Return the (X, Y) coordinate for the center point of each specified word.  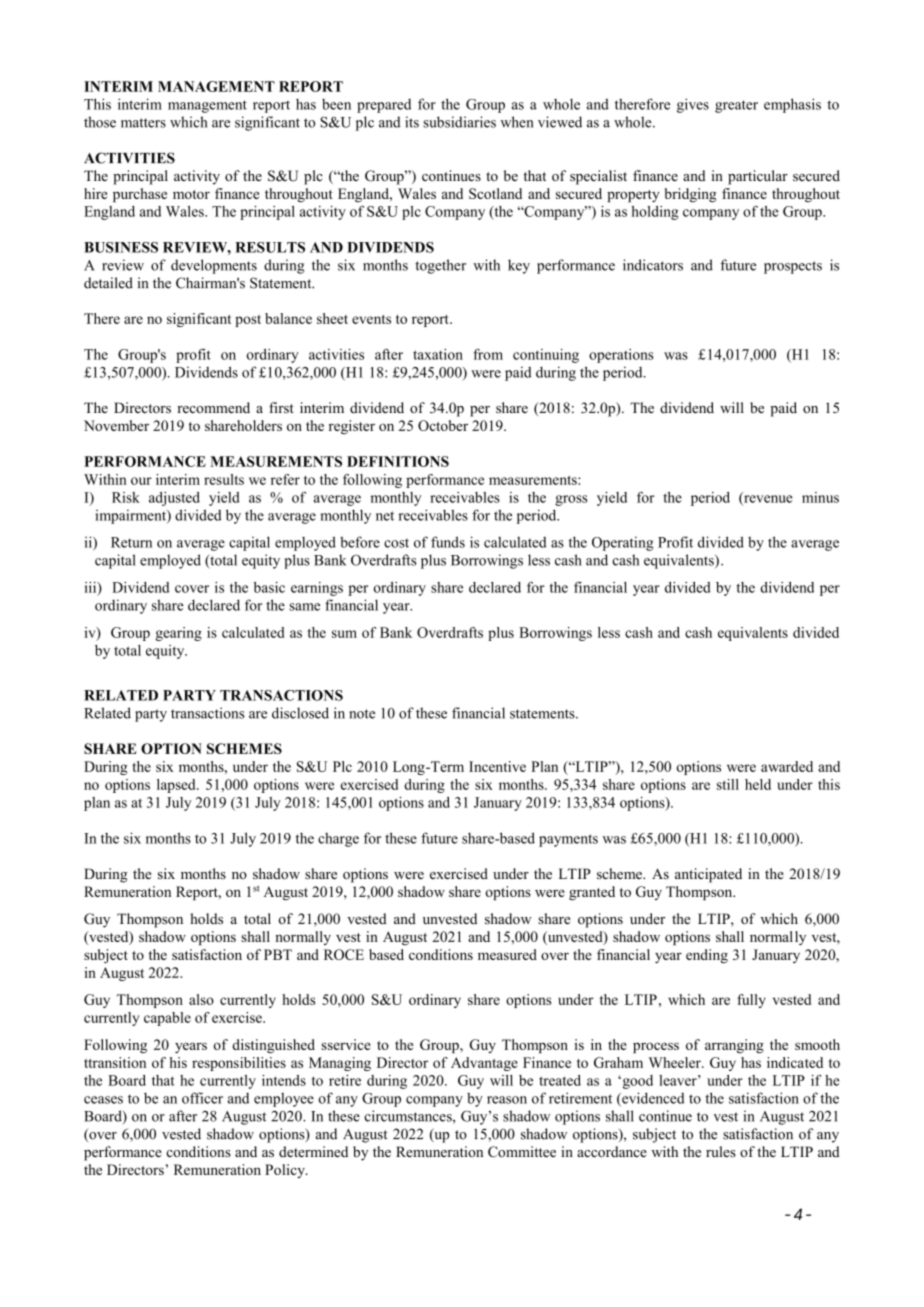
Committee (522, 1152)
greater (736, 106)
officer (202, 1098)
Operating (622, 543)
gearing (178, 634)
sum (344, 634)
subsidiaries (459, 122)
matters (143, 123)
